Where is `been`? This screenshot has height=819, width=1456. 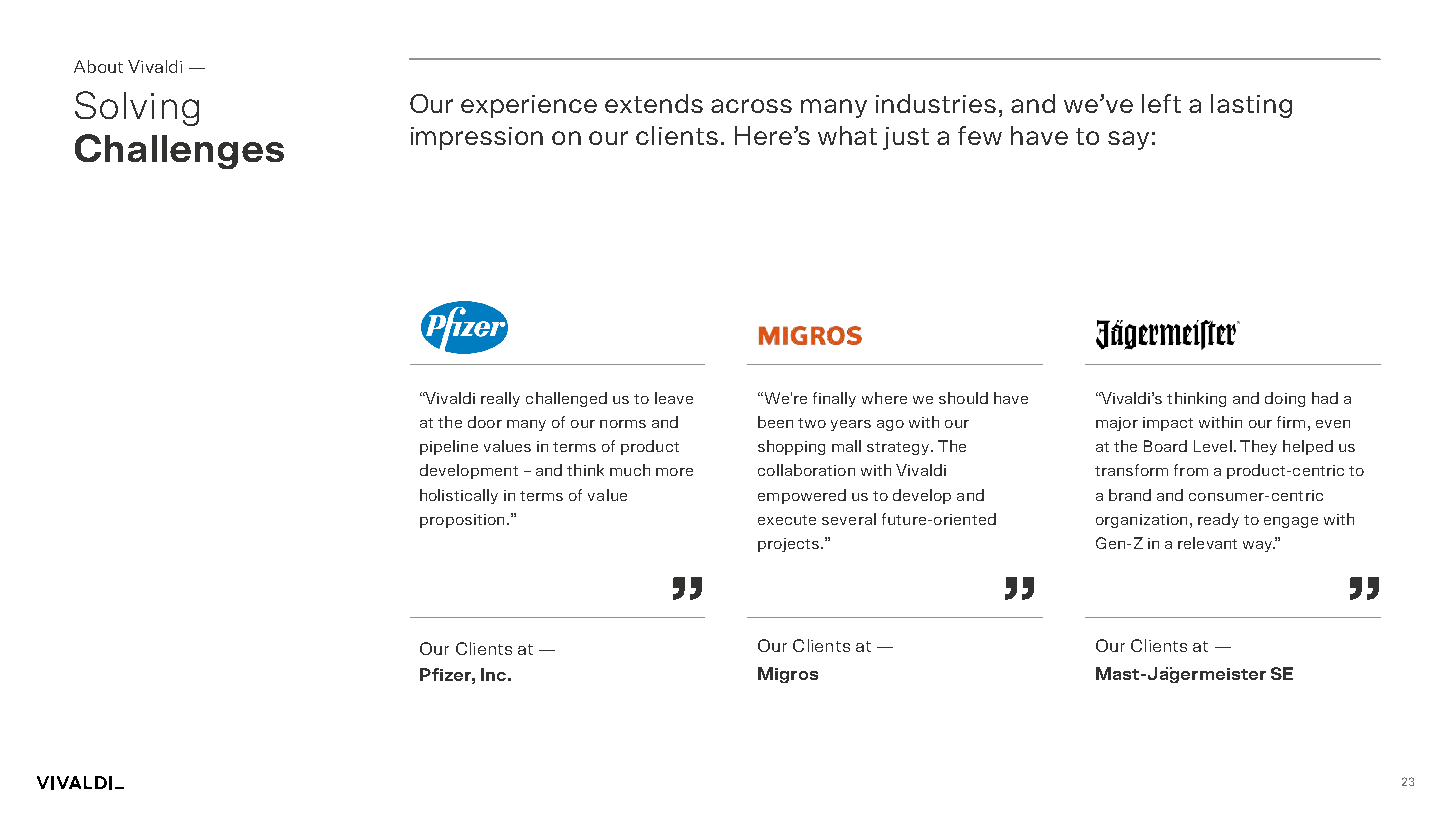 been is located at coordinates (775, 422).
